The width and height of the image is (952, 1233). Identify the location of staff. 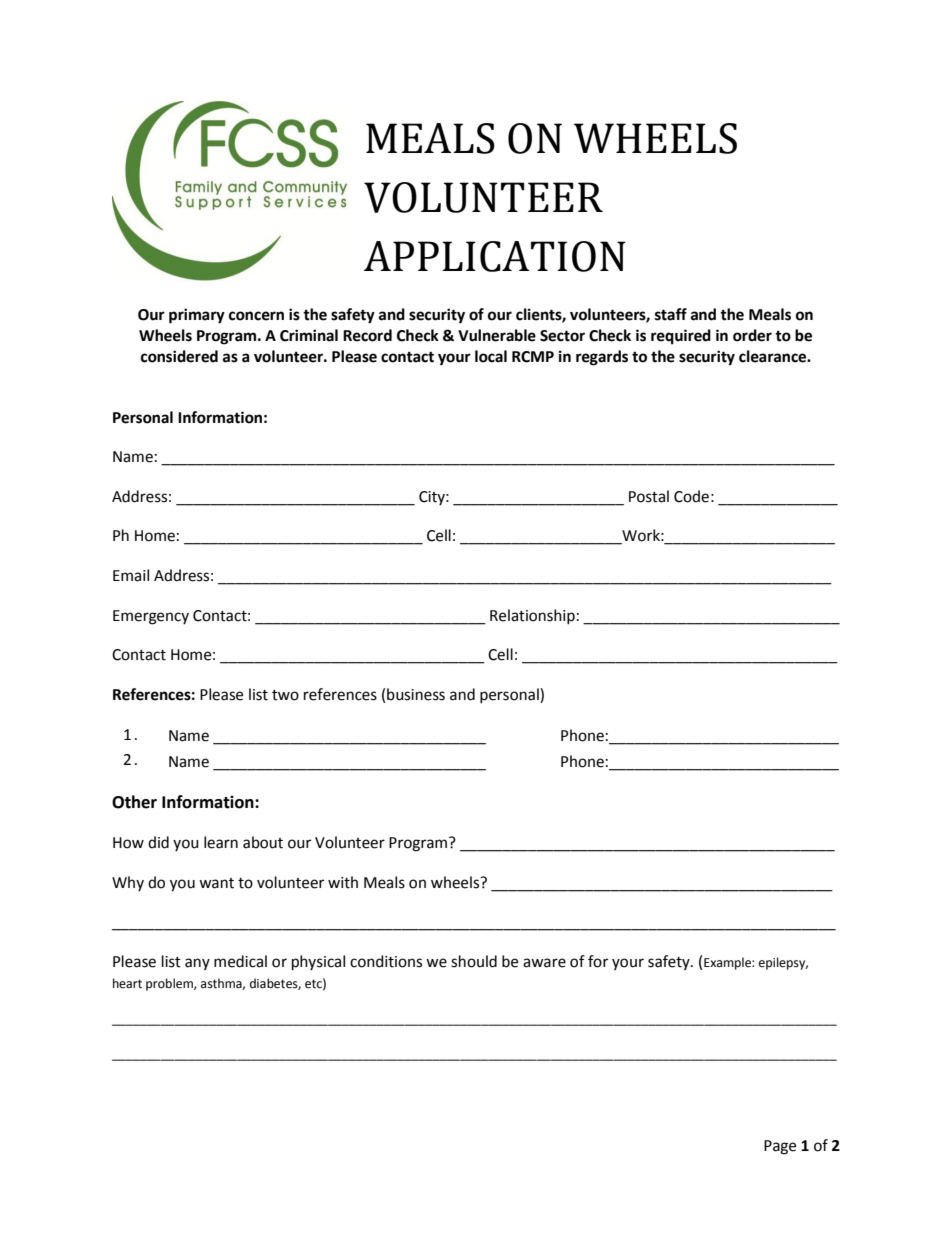
(671, 314).
